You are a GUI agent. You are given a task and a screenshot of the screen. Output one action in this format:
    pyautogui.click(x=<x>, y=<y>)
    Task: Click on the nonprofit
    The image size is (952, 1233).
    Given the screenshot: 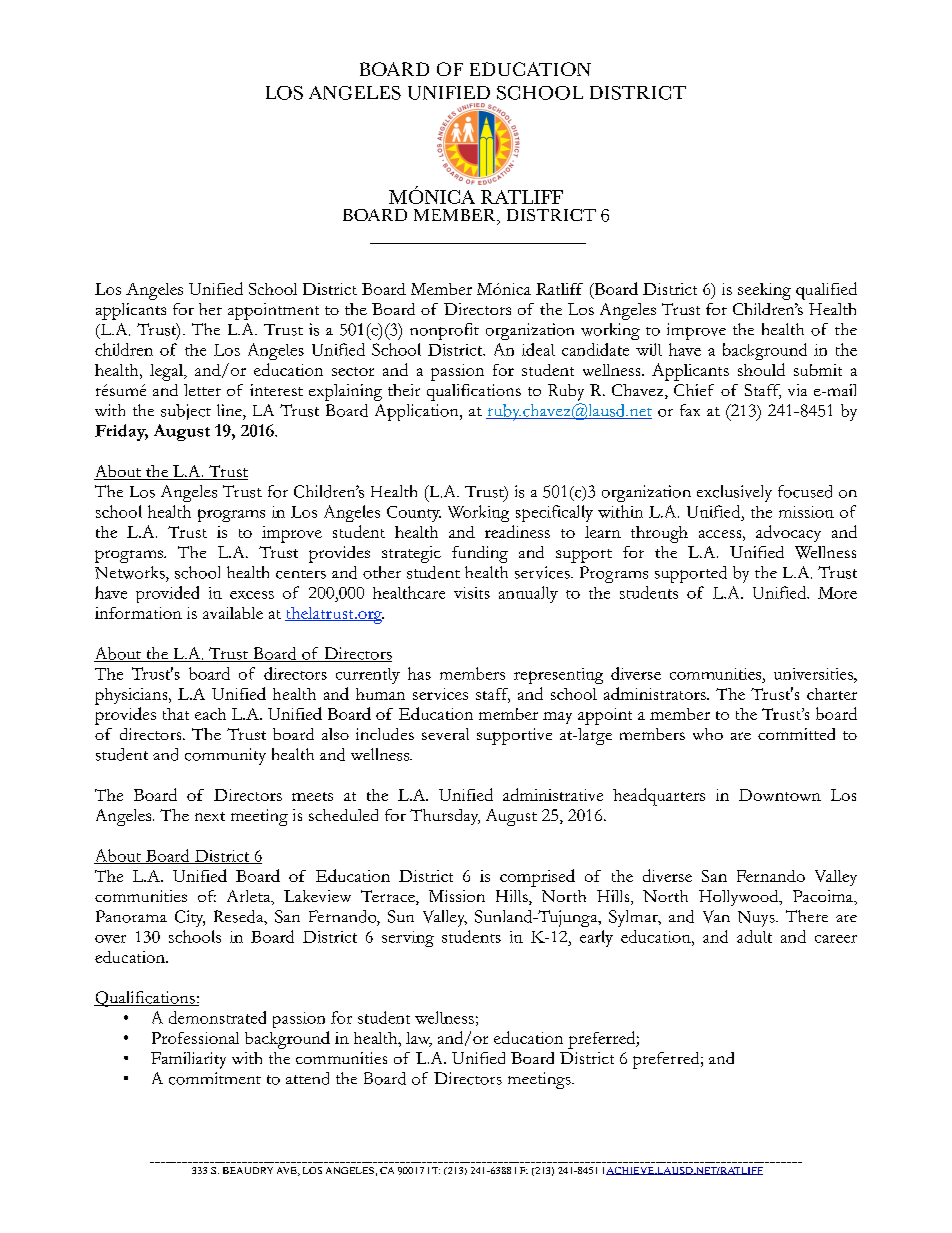 What is the action you would take?
    pyautogui.click(x=444, y=331)
